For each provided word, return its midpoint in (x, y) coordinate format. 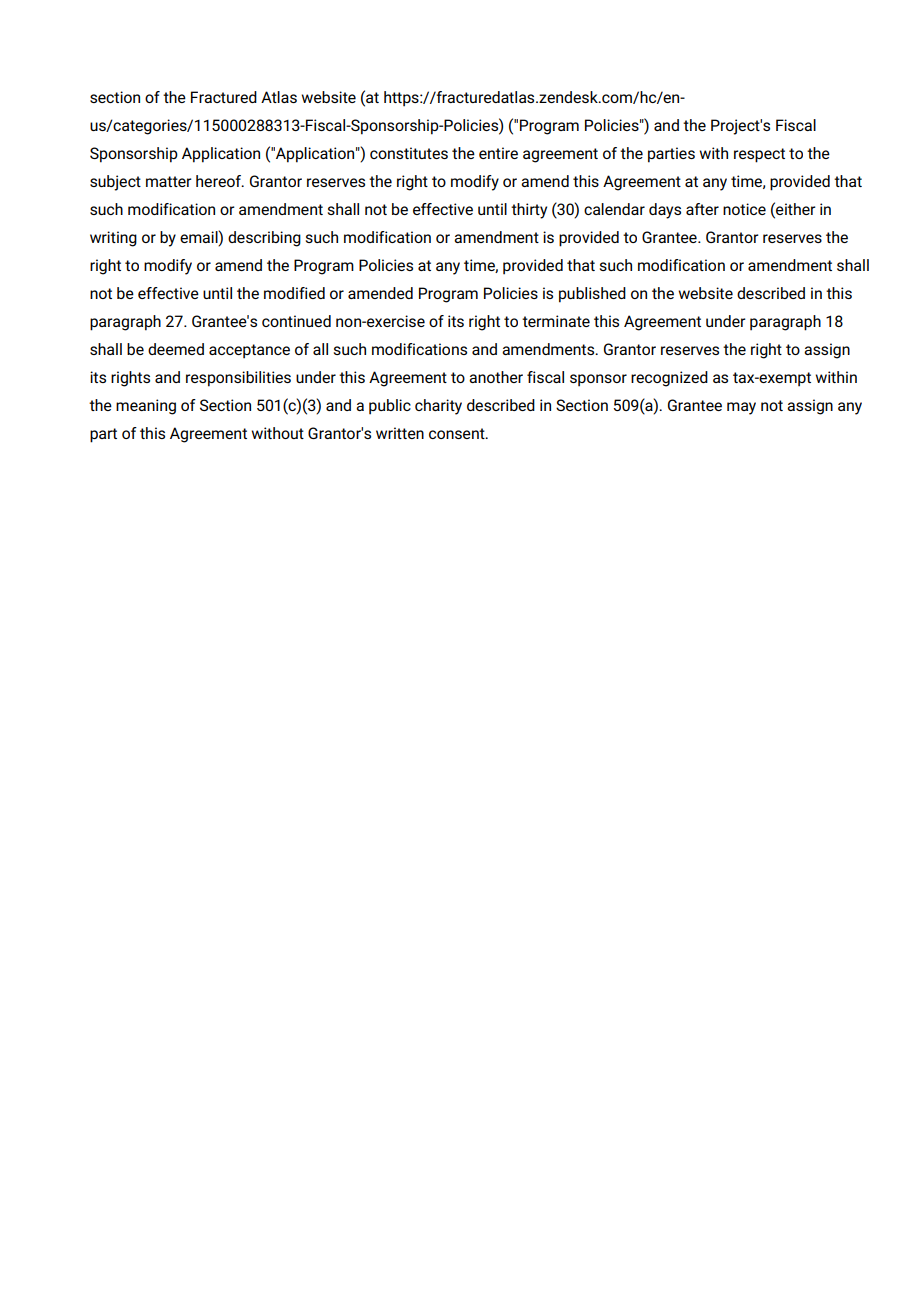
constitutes (409, 153)
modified (294, 293)
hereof (219, 181)
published (592, 295)
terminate (556, 321)
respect (759, 155)
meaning (146, 407)
